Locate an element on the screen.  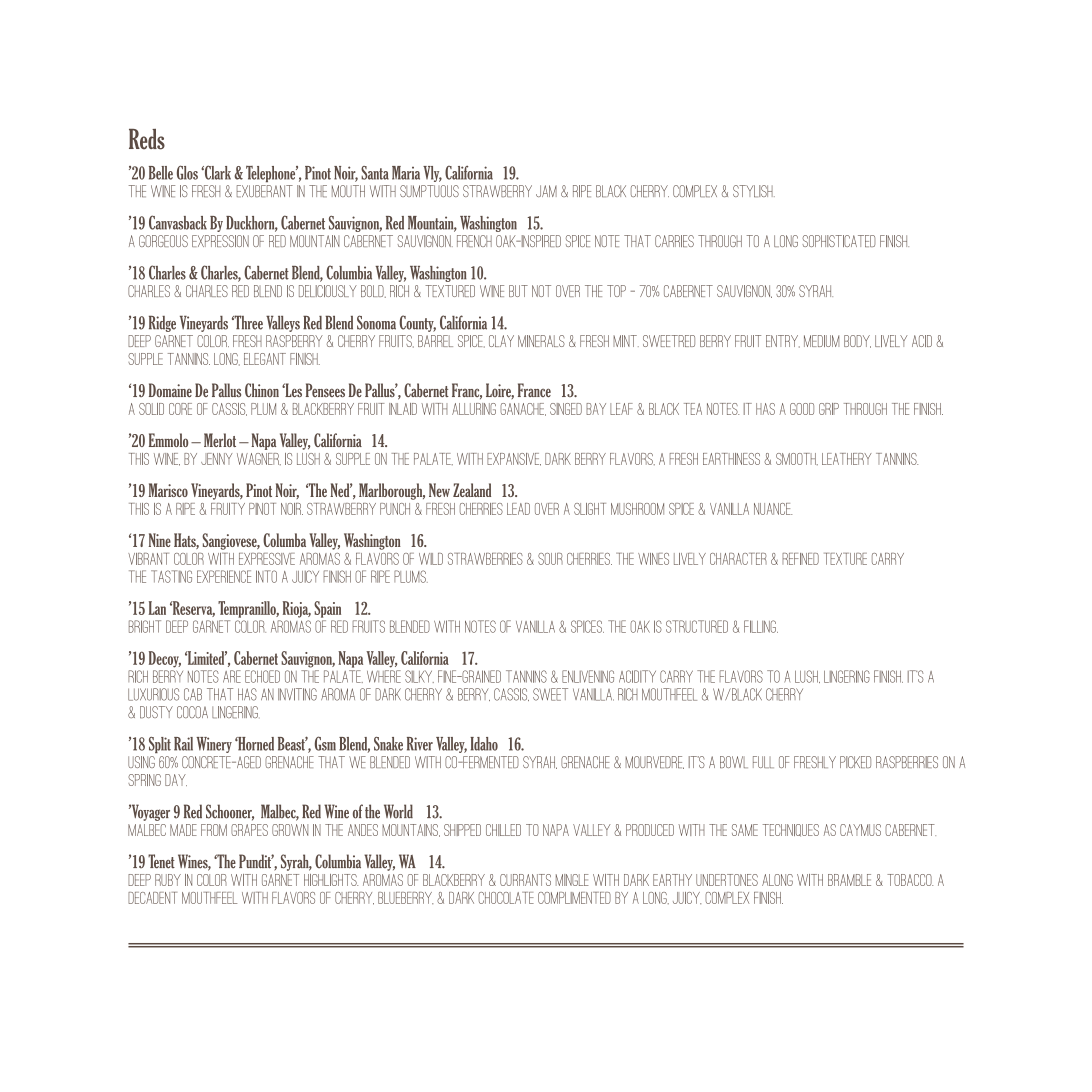
Telephone is located at coordinates (272, 174).
